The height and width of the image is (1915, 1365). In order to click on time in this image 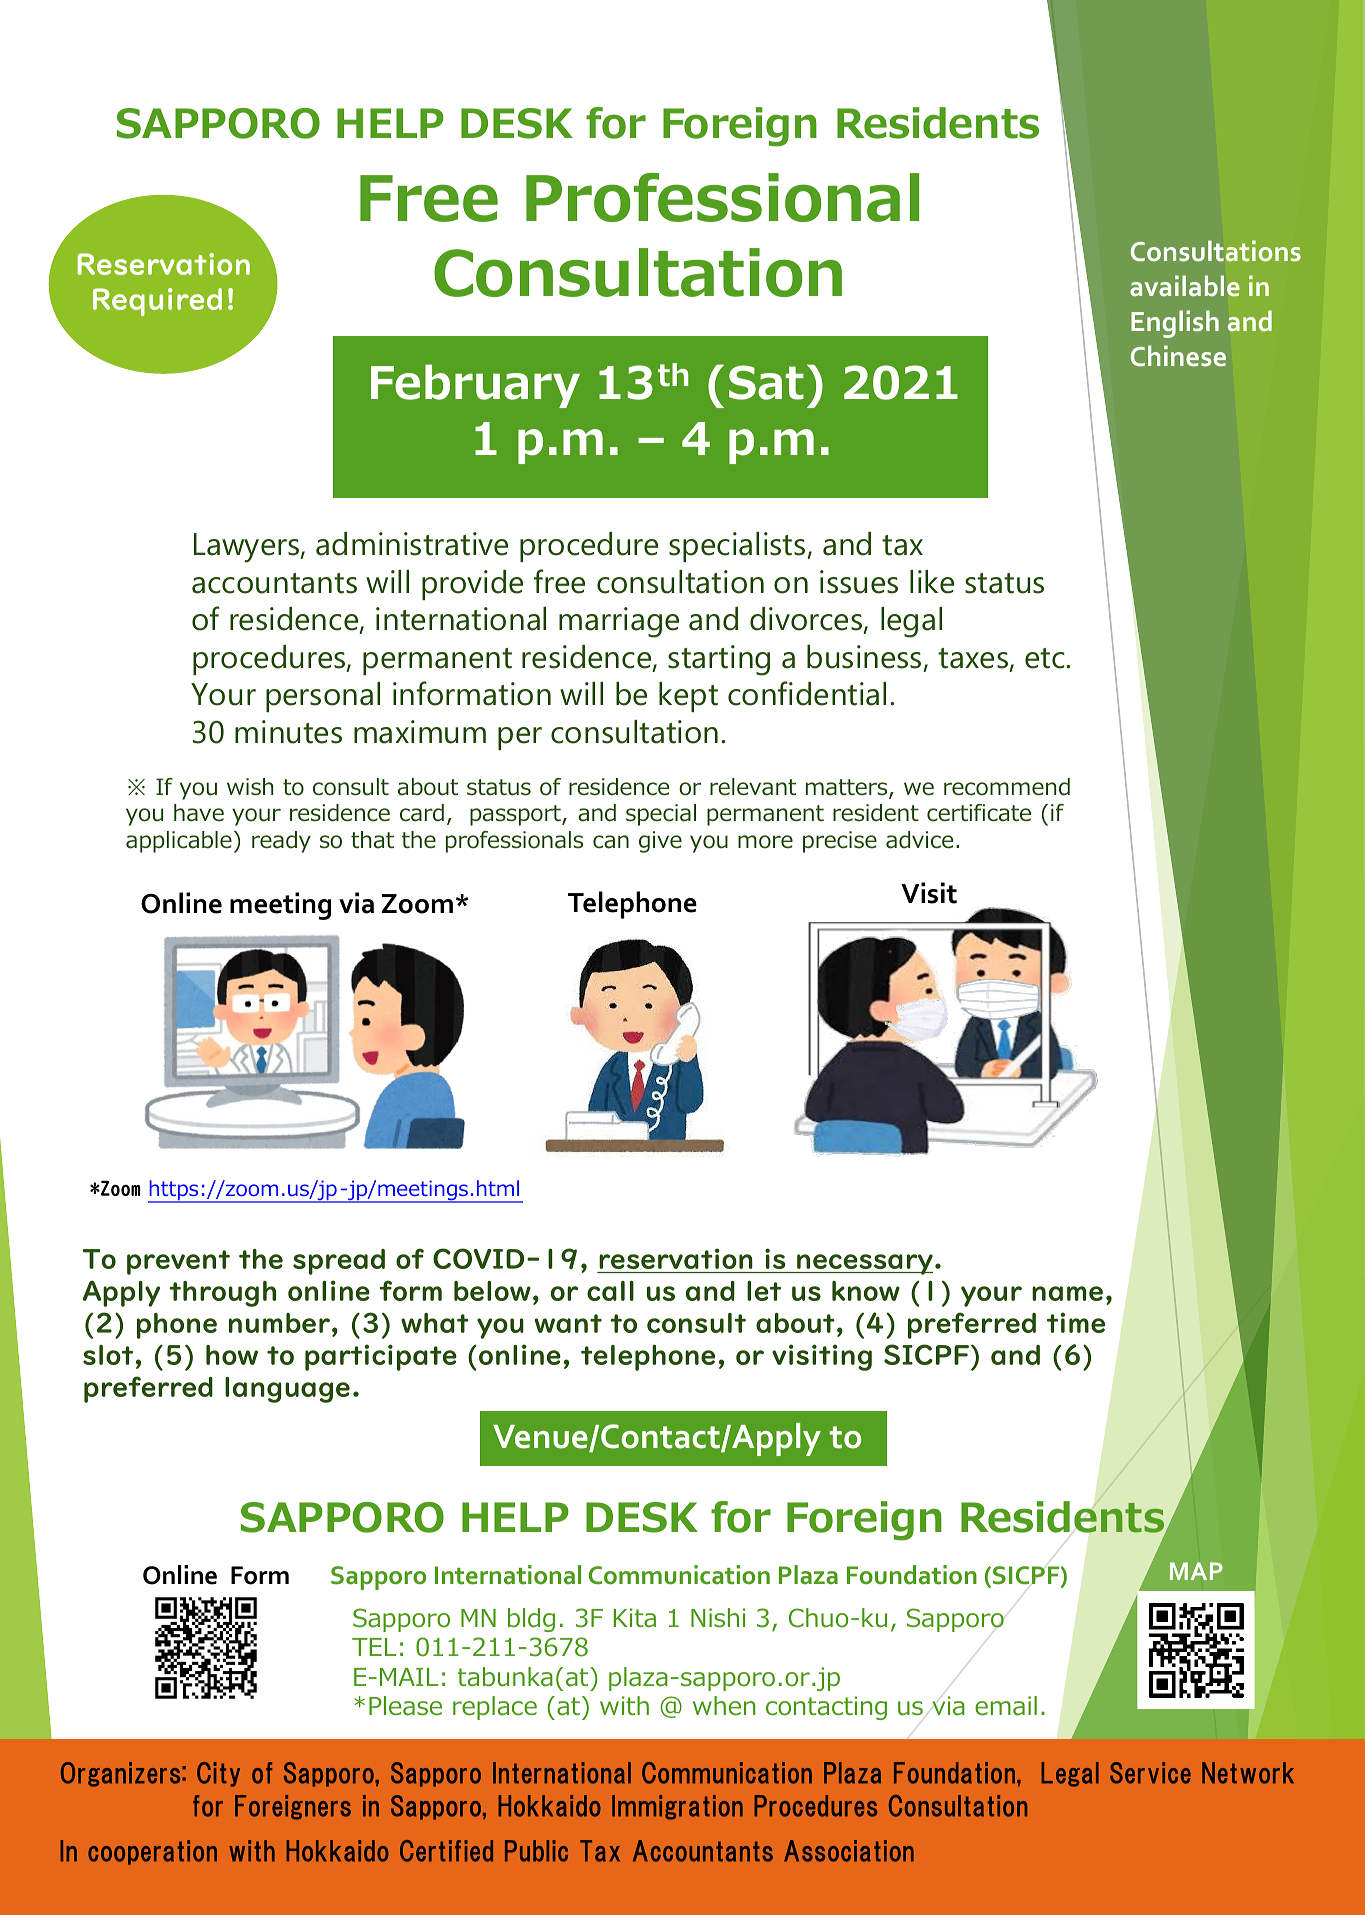, I will do `click(1076, 1322)`.
